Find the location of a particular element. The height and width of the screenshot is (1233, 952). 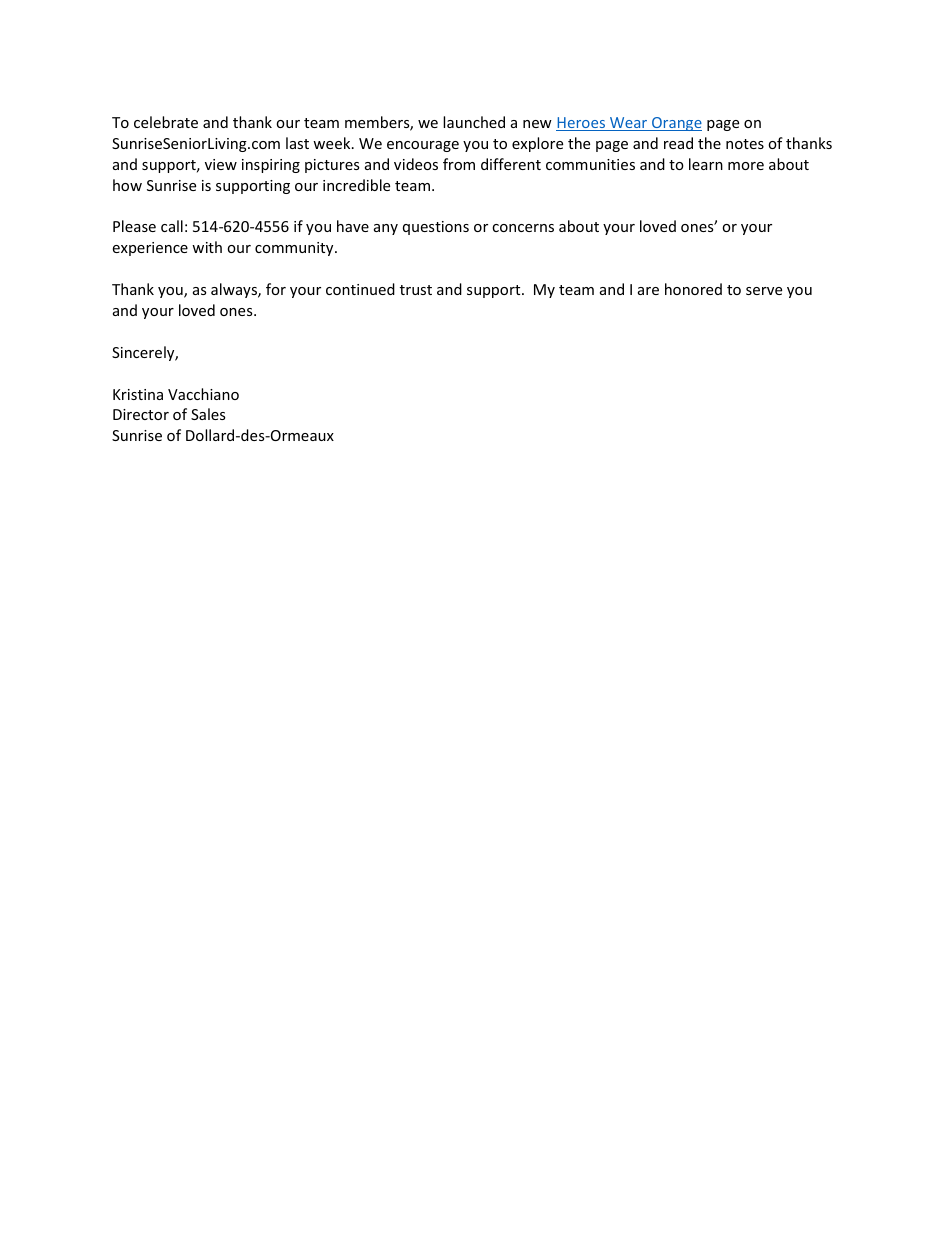

learn is located at coordinates (706, 164).
